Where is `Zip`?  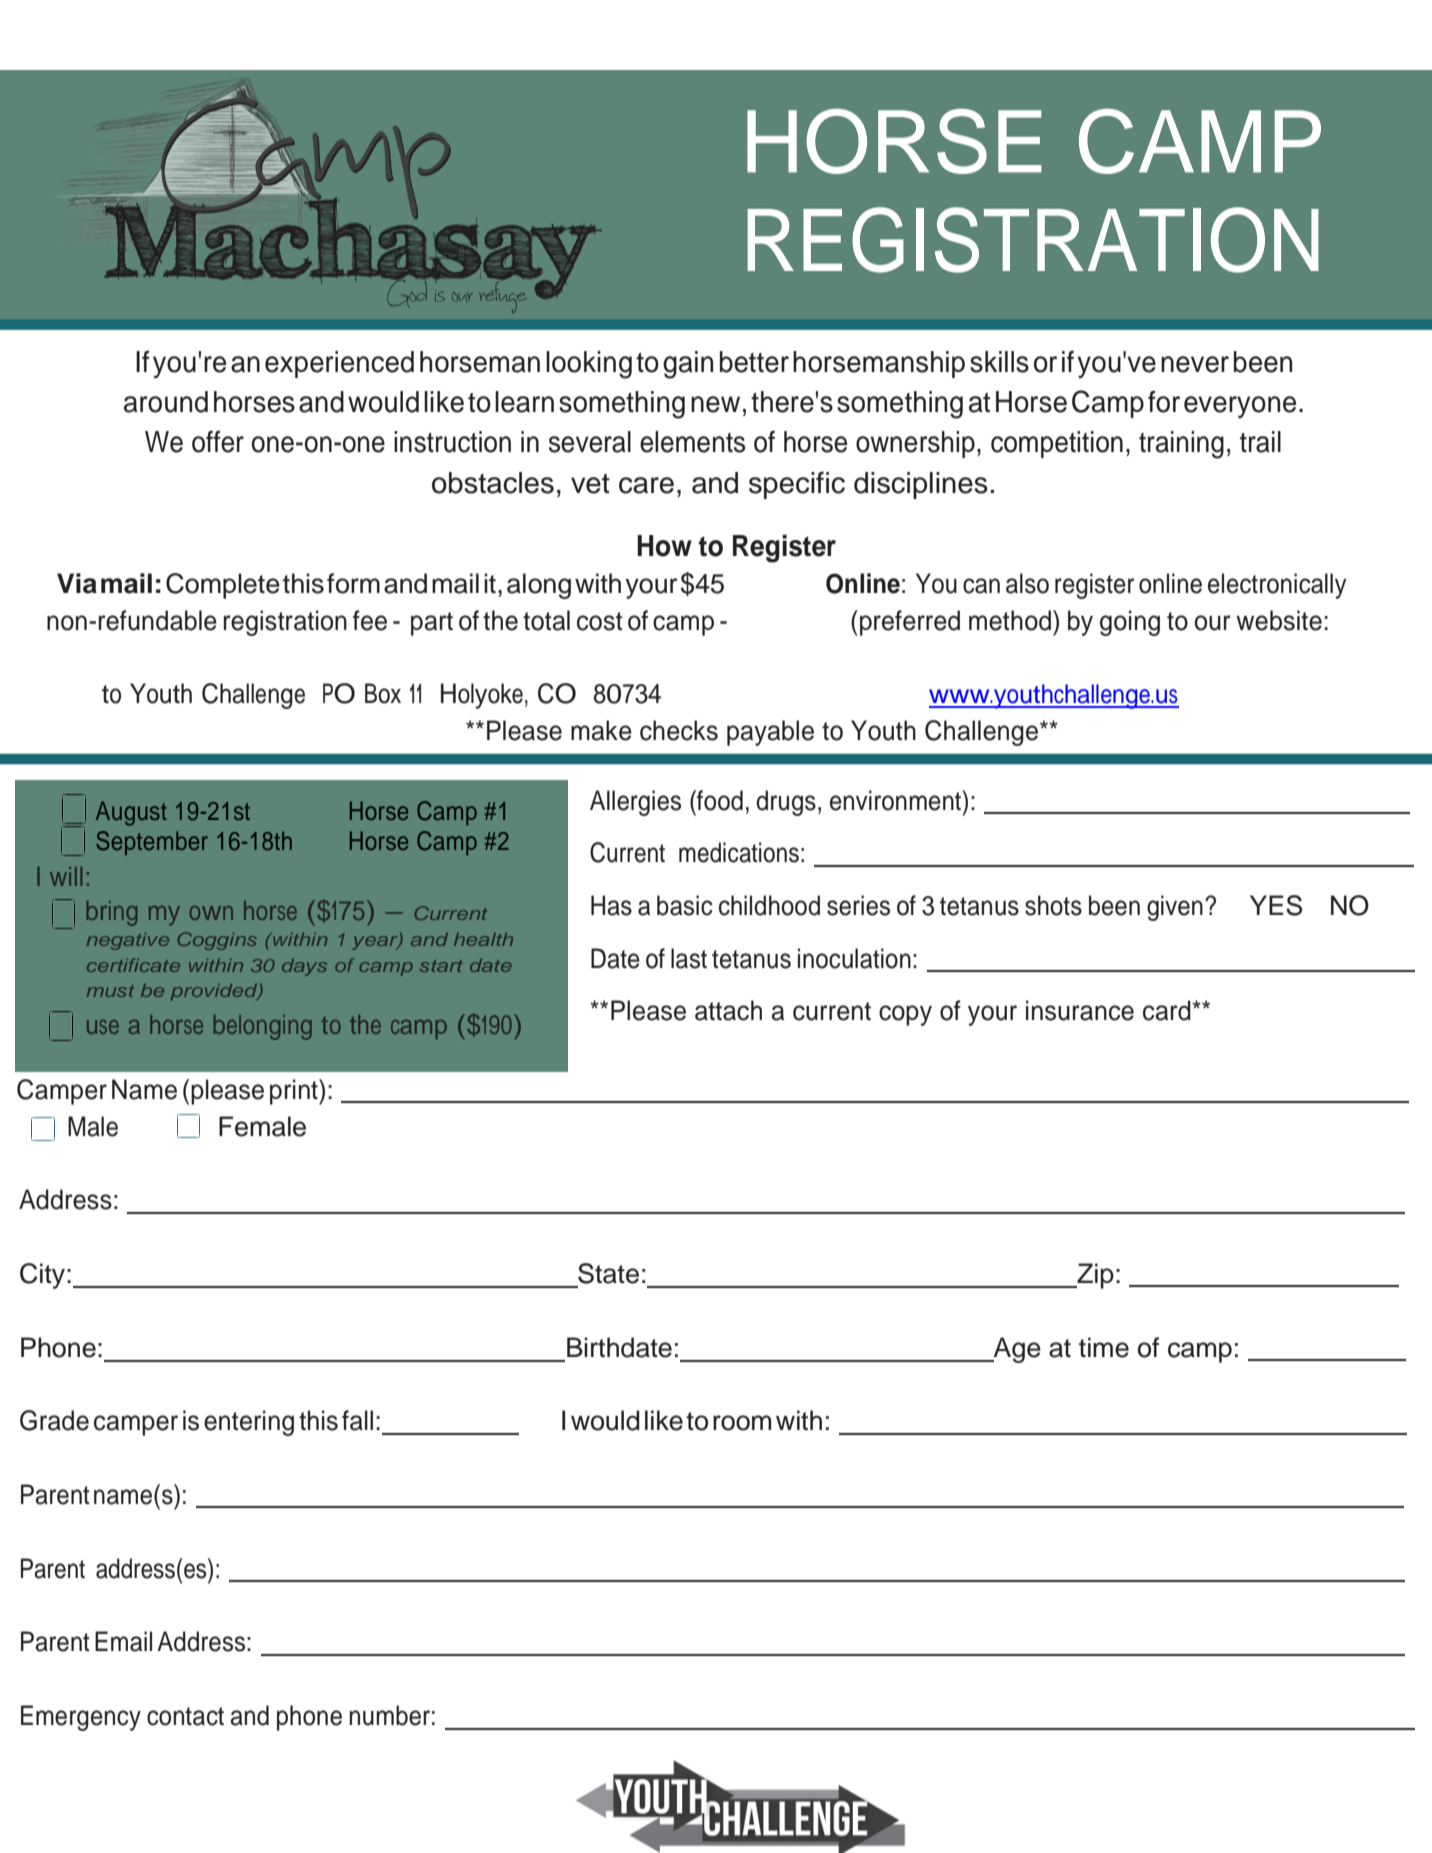 Zip is located at coordinates (1094, 1276).
